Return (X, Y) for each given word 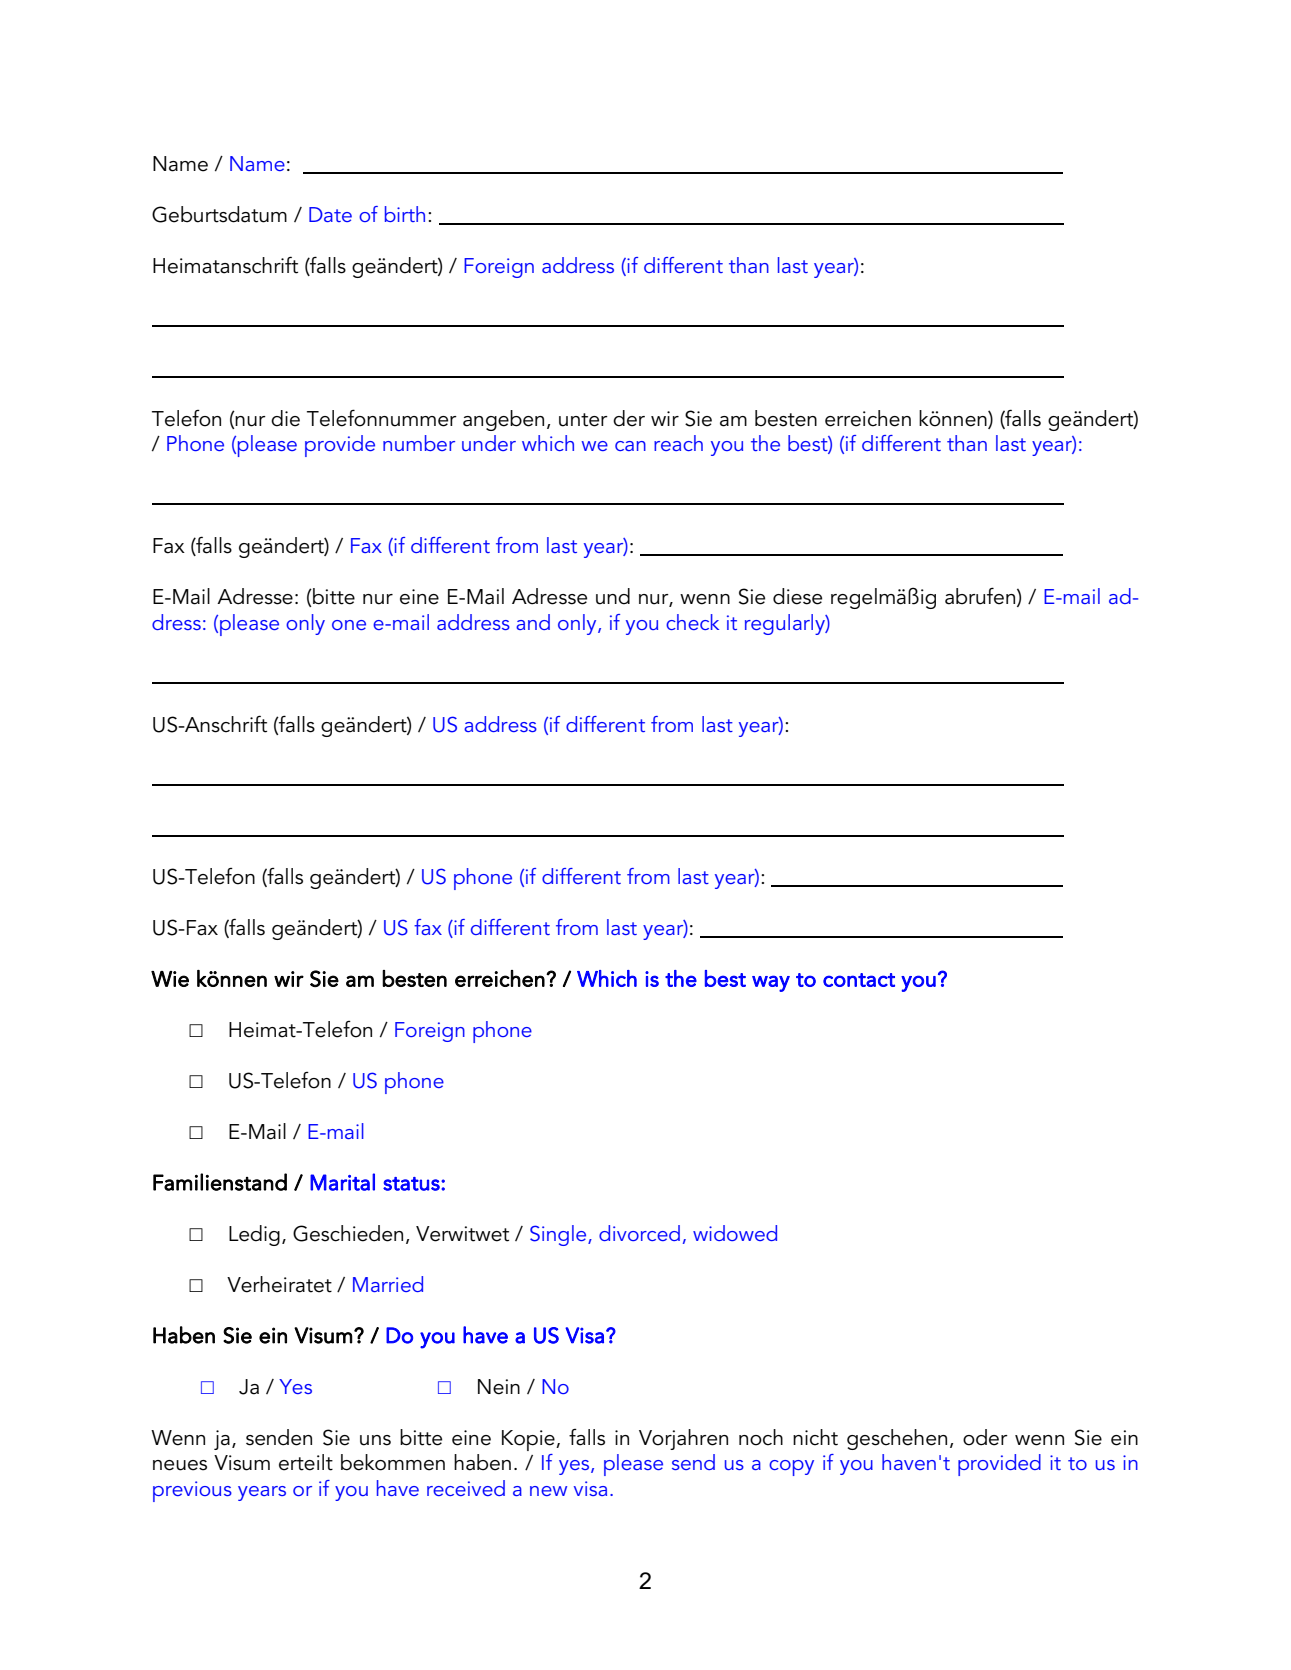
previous (192, 1491)
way (771, 983)
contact (859, 980)
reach (678, 443)
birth (405, 214)
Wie (170, 979)
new (548, 1491)
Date (330, 214)
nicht (815, 1437)
